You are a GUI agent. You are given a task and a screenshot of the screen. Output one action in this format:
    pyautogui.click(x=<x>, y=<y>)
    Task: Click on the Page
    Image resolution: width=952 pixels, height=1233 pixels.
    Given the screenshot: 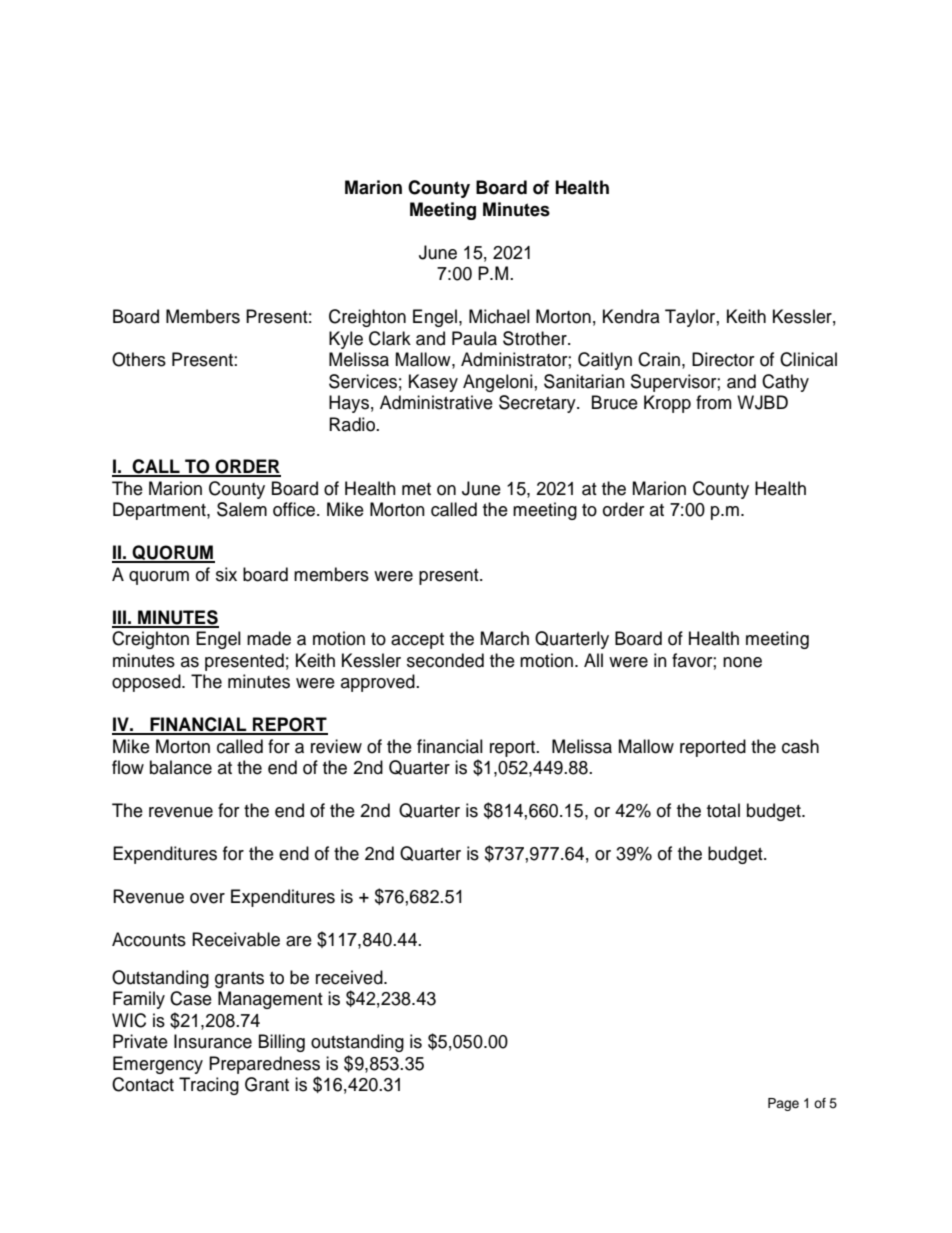 What is the action you would take?
    pyautogui.click(x=783, y=1104)
